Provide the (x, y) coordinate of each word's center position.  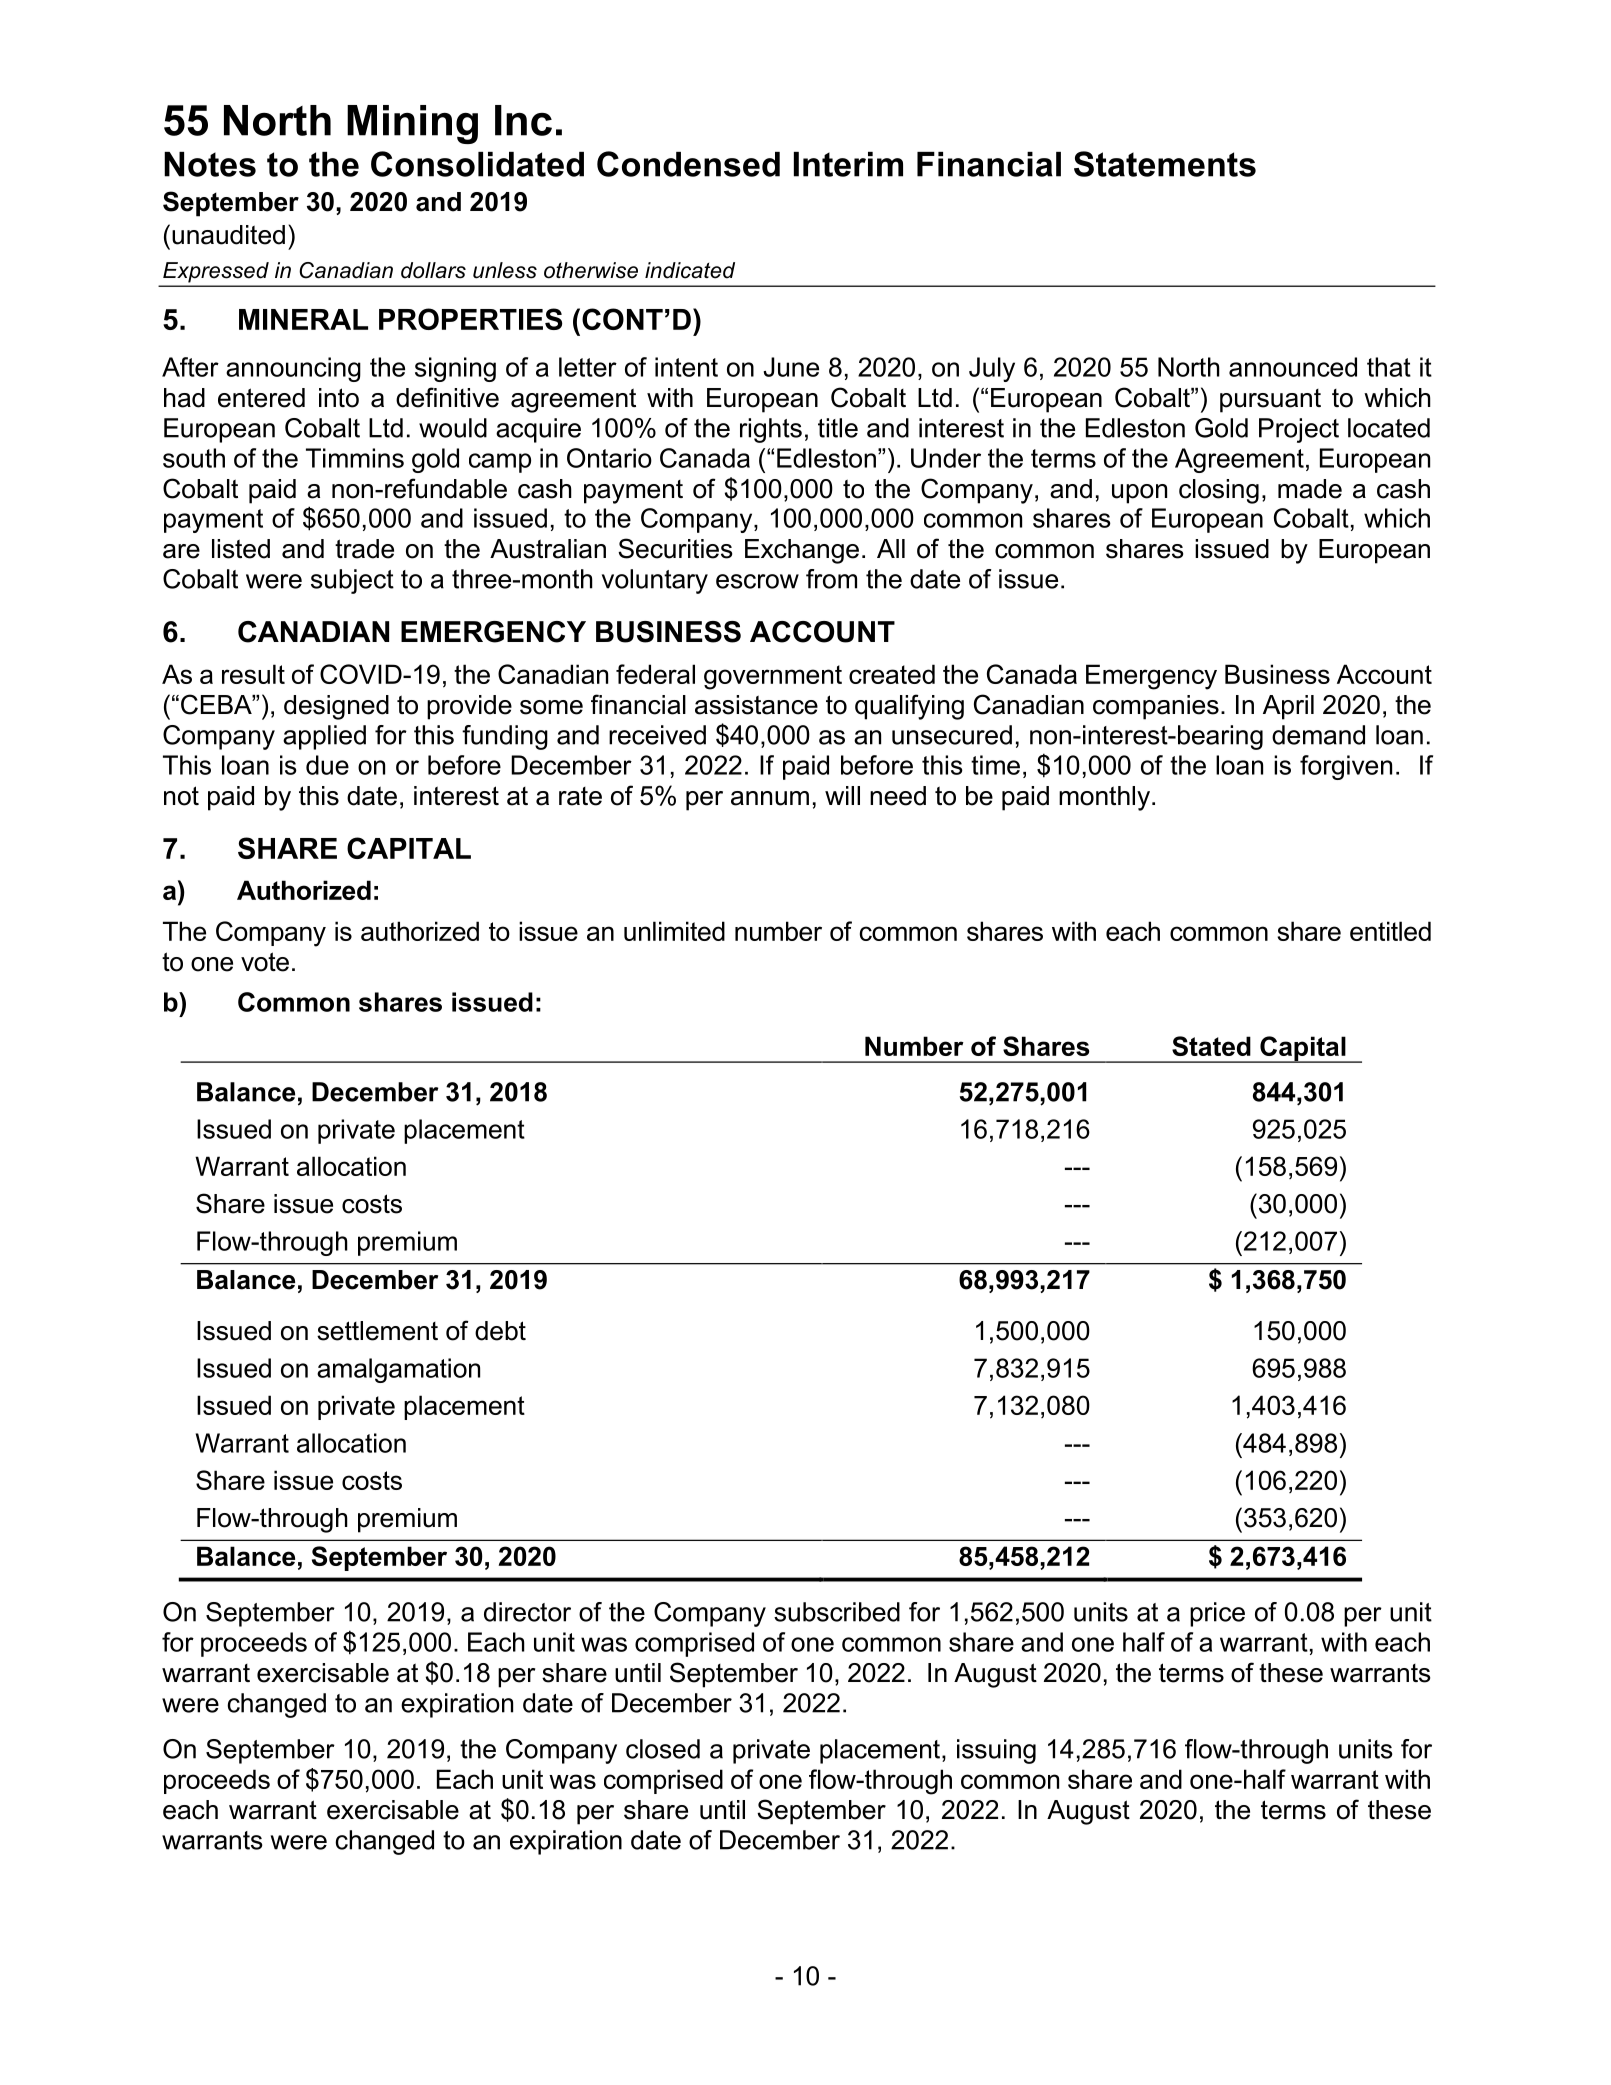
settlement (377, 1331)
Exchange (802, 551)
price (1217, 1614)
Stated (1211, 1046)
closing (1219, 491)
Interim (848, 164)
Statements (1165, 164)
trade (364, 549)
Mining (412, 124)
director (527, 1612)
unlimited (674, 931)
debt (500, 1331)
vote (265, 962)
